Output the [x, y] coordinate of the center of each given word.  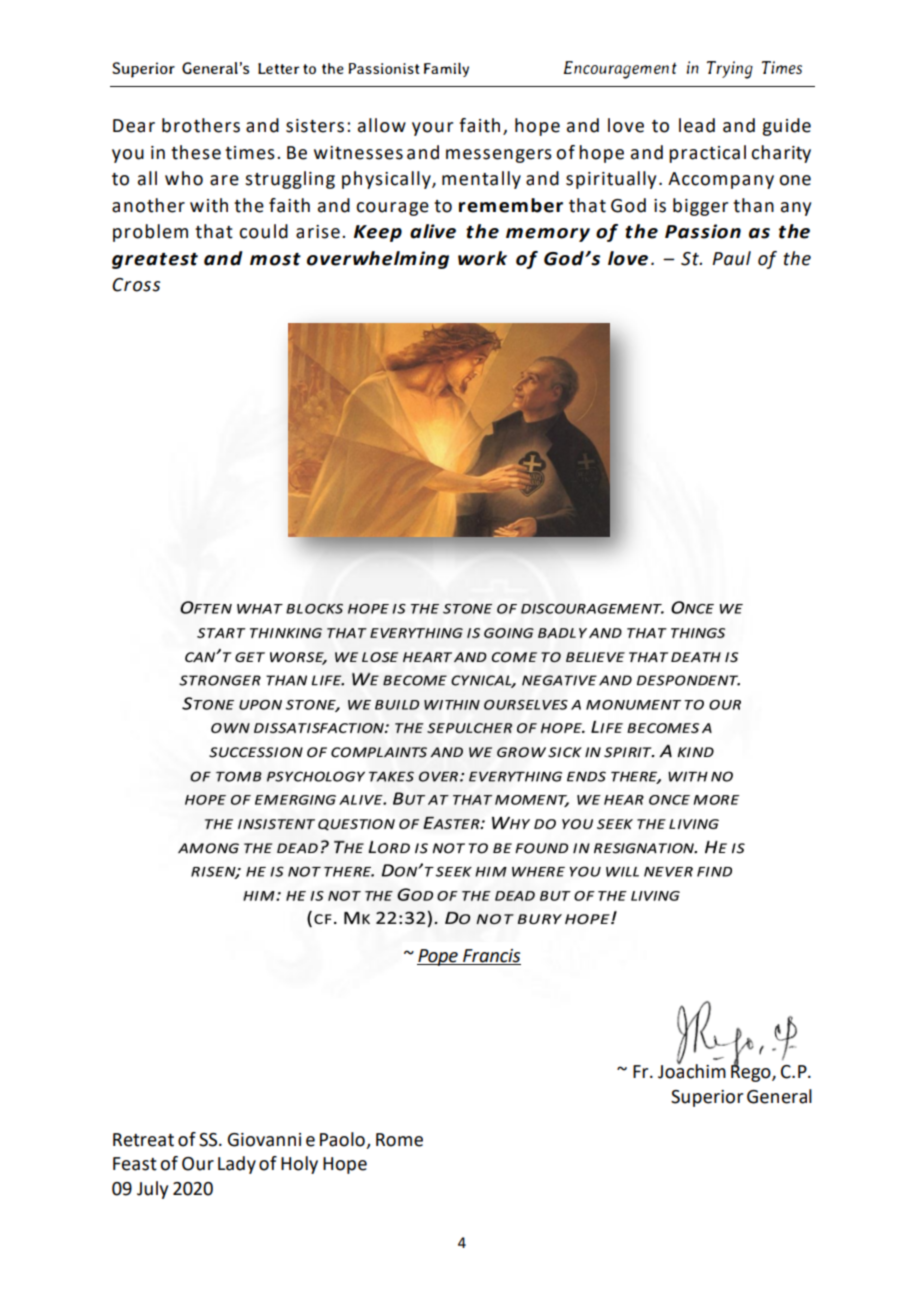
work [482, 258]
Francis [491, 957]
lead [697, 125]
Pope [438, 957]
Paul [731, 258]
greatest [155, 261]
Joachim [692, 1070]
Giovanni [264, 1140]
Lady [237, 1165]
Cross [136, 285]
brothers [201, 125]
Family [446, 69]
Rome [399, 1140]
